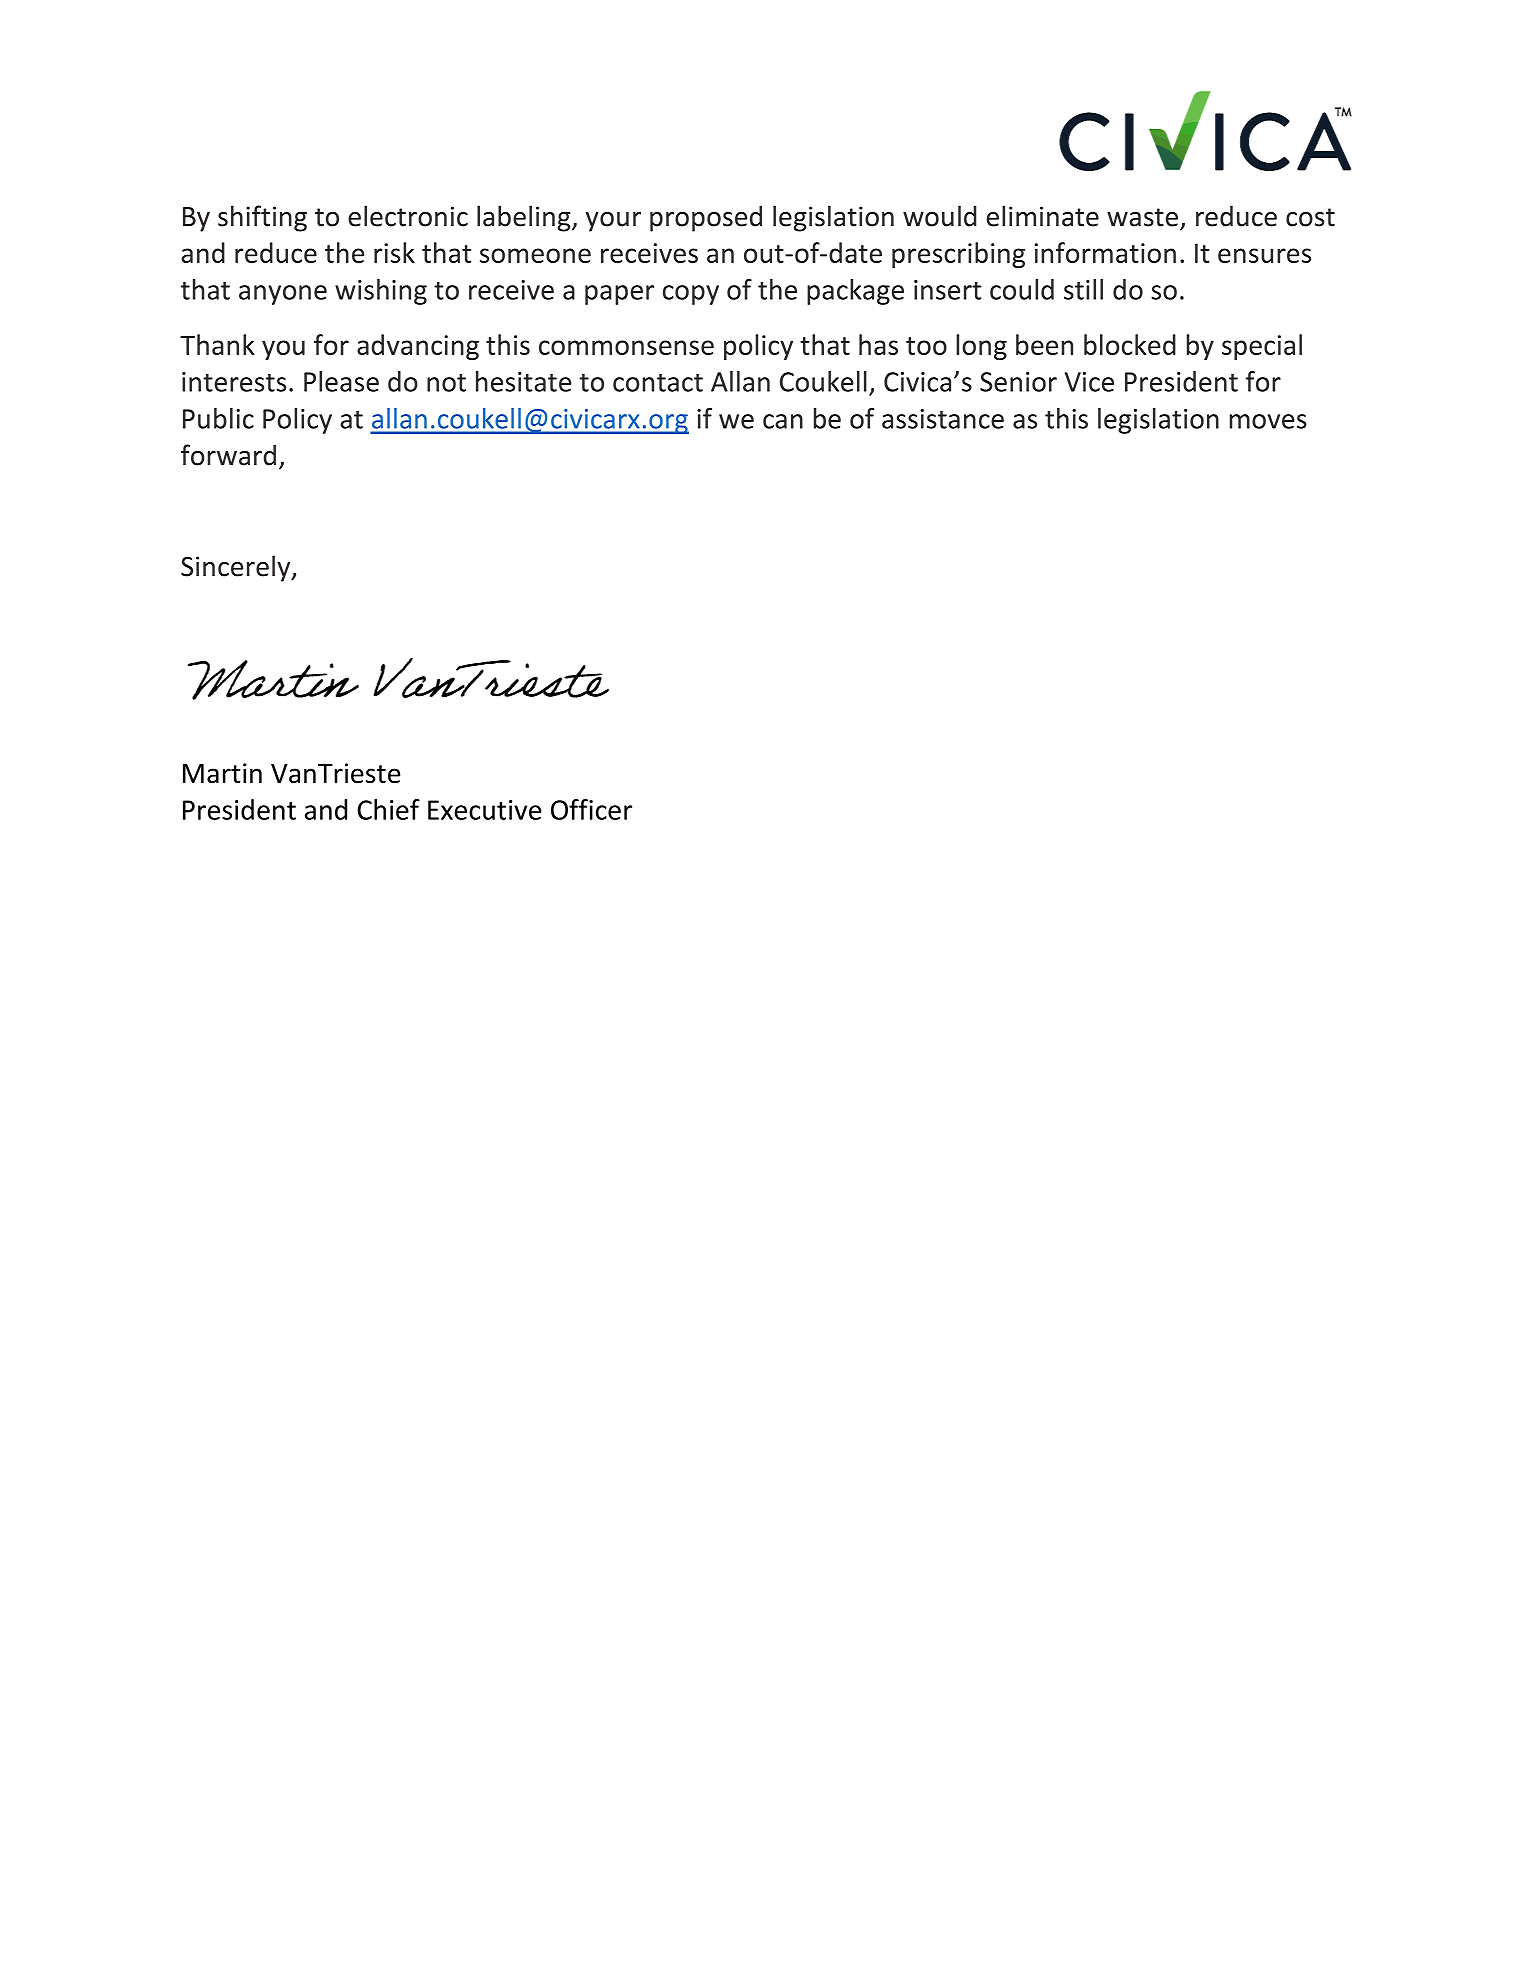 The width and height of the screenshot is (1533, 1984). Describe the element at coordinates (237, 568) in the screenshot. I see `Sincerely` at that location.
